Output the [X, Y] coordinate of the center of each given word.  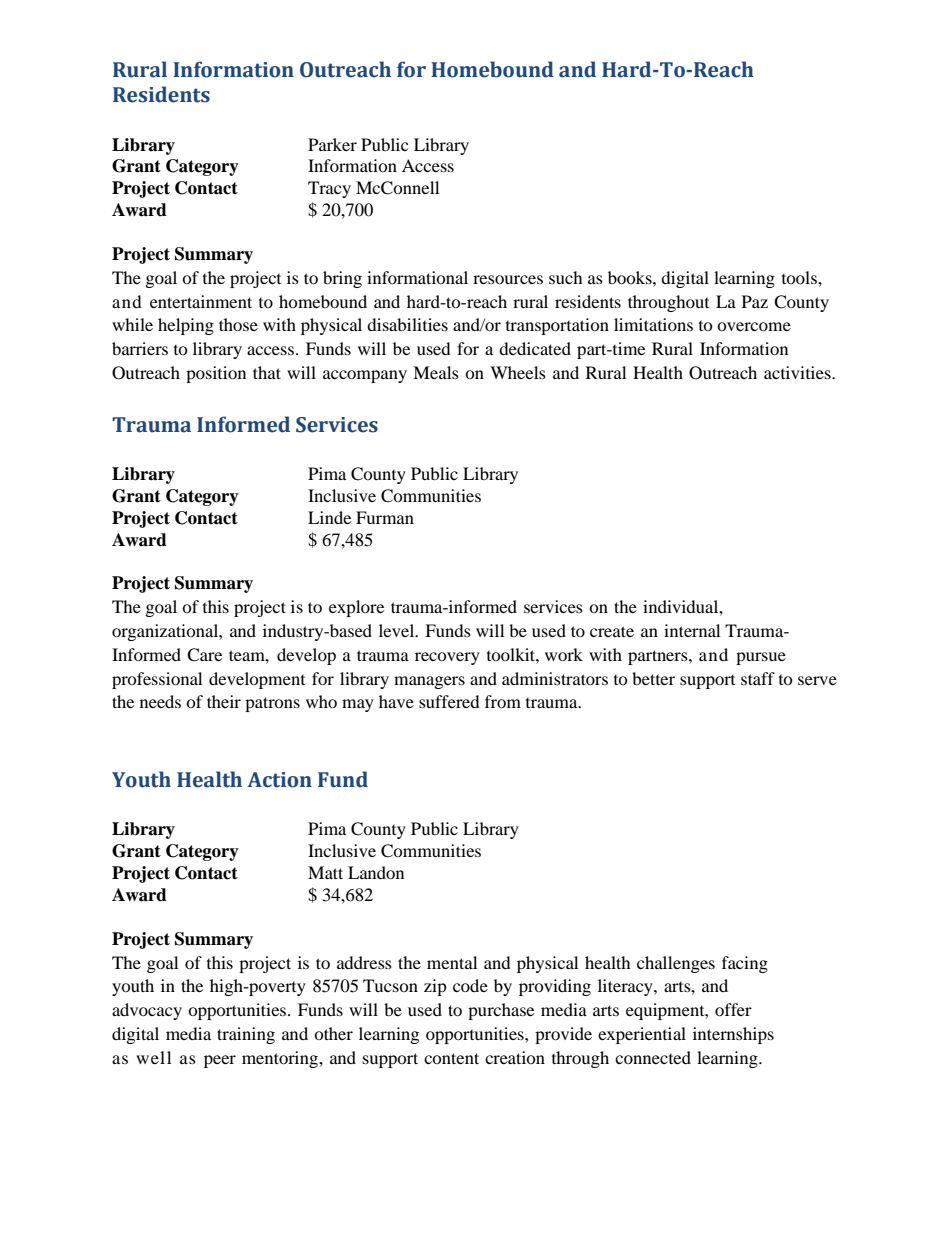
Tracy [329, 189]
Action [279, 780]
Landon [376, 872]
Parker [332, 144]
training [246, 1035]
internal [692, 630]
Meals [436, 372]
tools [800, 277]
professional [157, 680]
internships [733, 1035]
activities [798, 372]
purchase [501, 1011]
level [398, 630]
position [216, 374]
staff [758, 678]
